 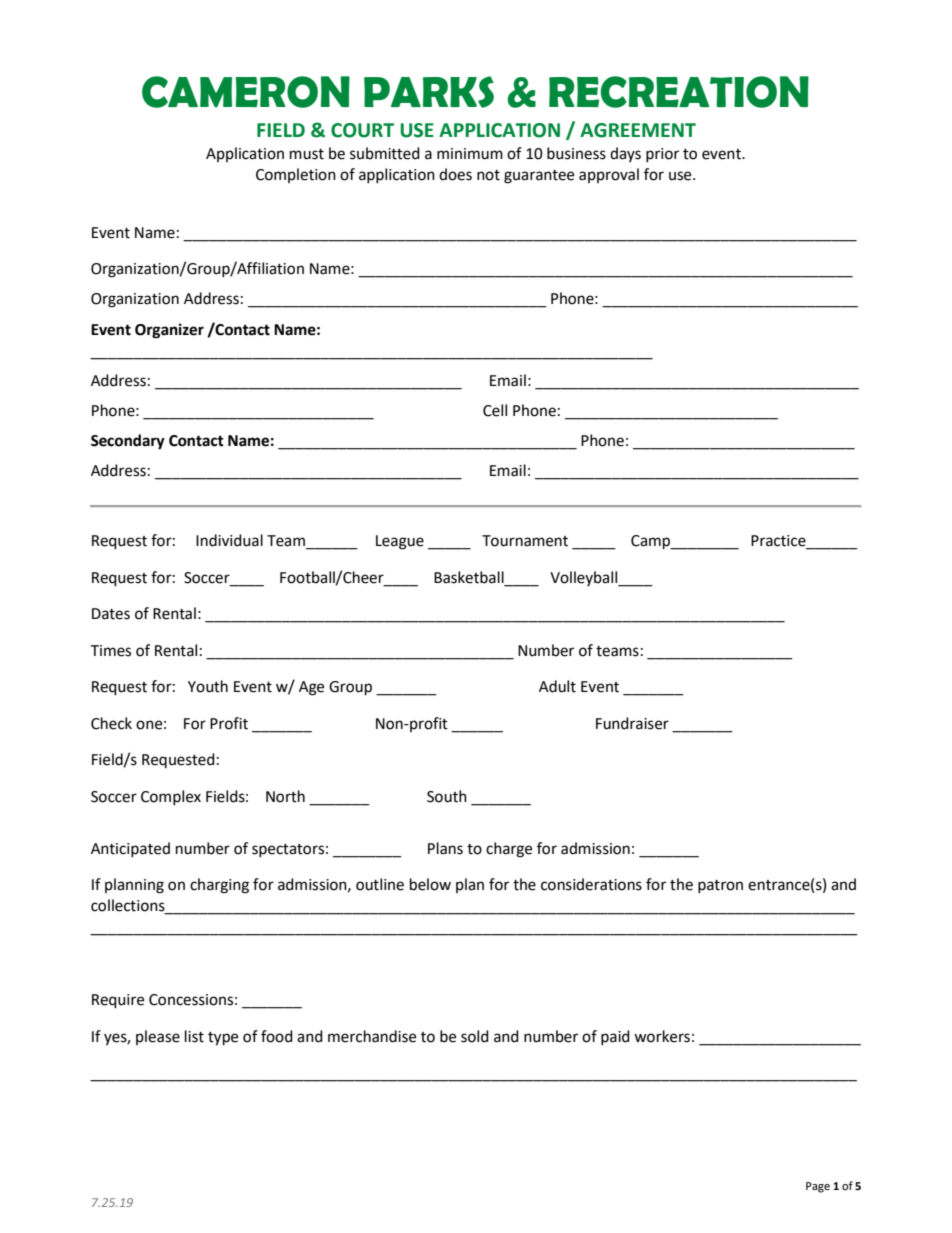 What do you see at coordinates (208, 686) in the document?
I see `Youth` at bounding box center [208, 686].
